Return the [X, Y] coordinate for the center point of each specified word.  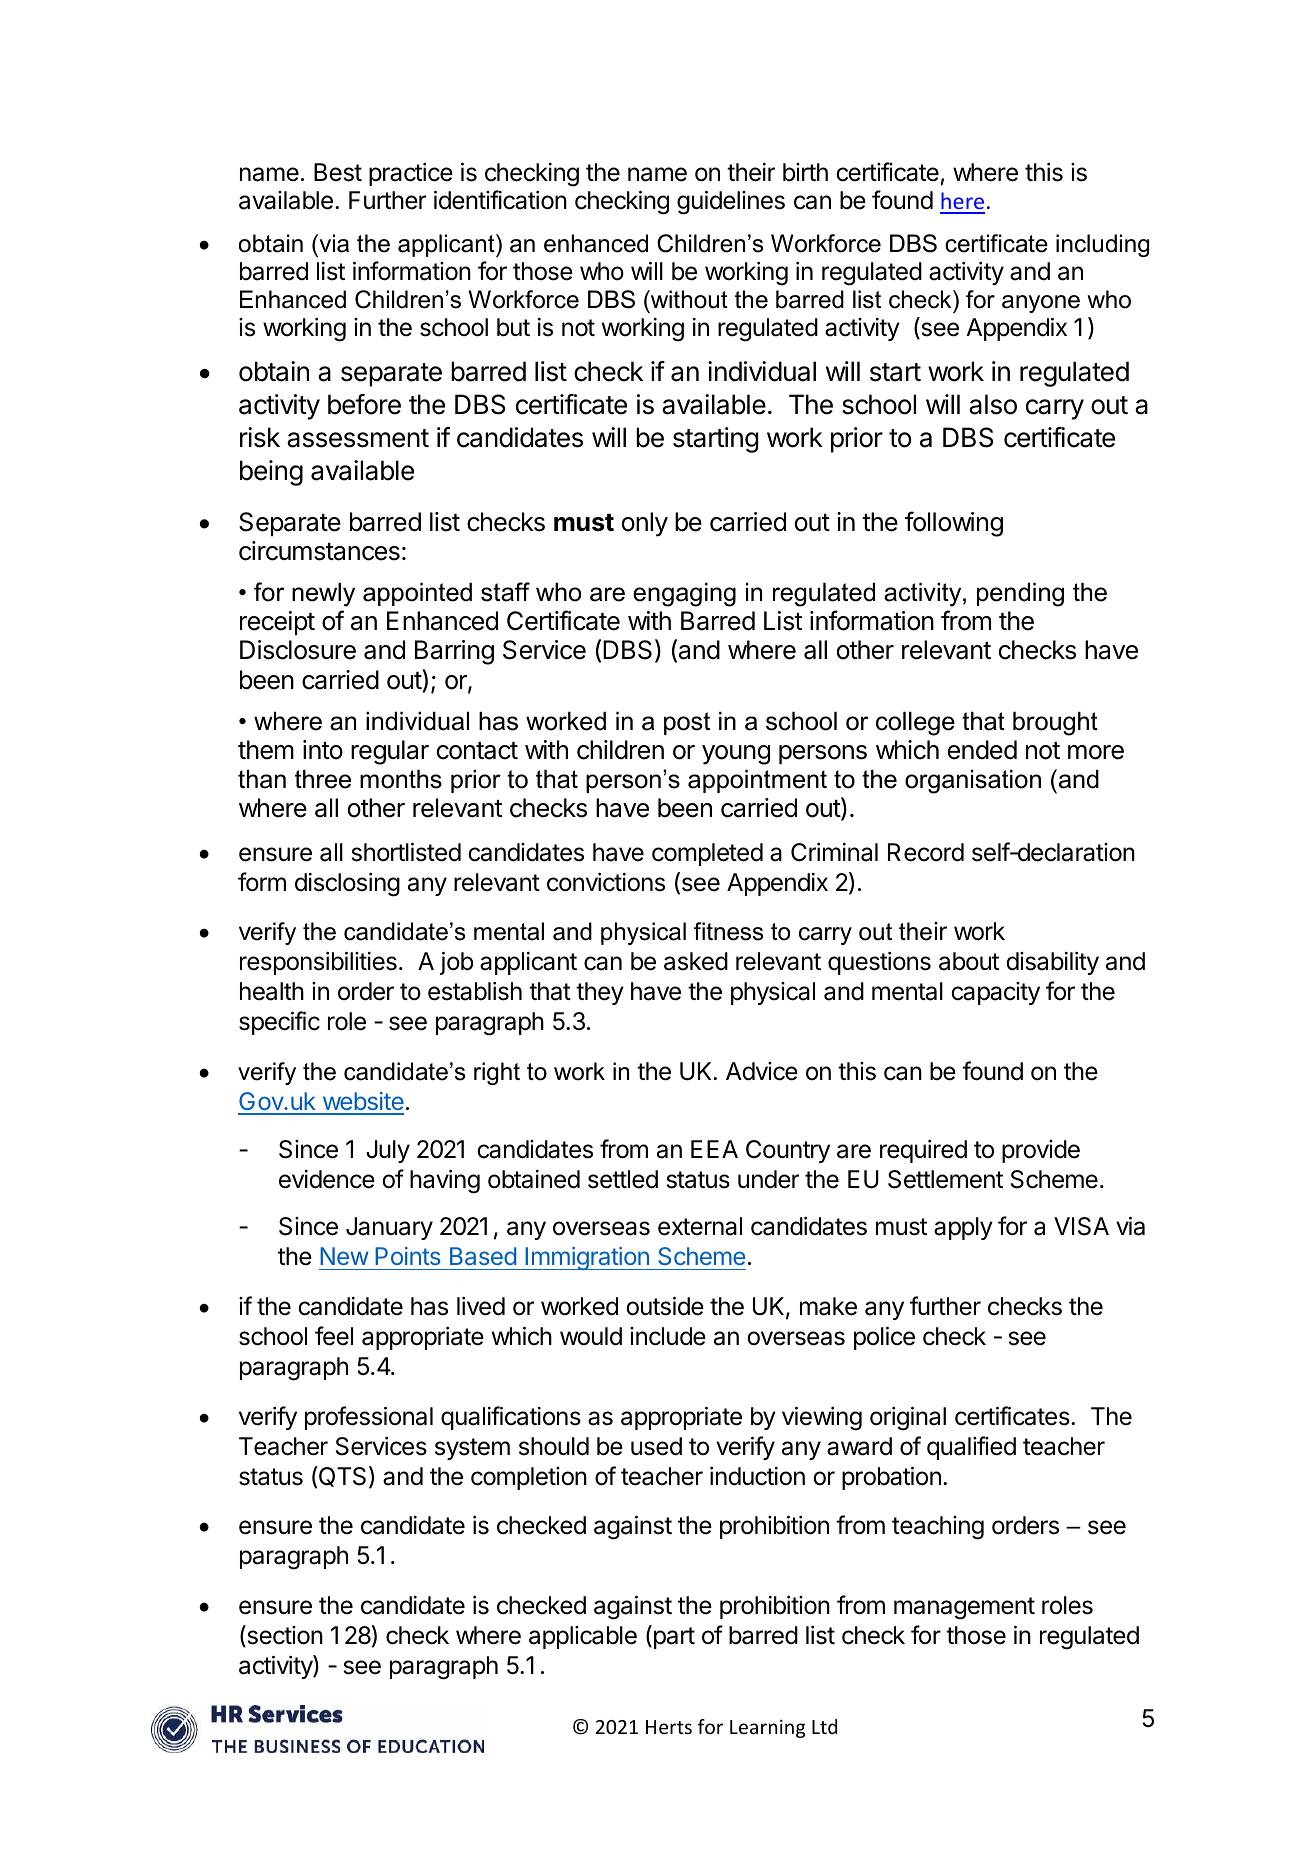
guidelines [731, 202]
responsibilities [318, 963]
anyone [1041, 304]
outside [665, 1306]
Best [338, 172]
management [964, 1608]
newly [323, 595]
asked [696, 961]
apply [963, 1228]
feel [334, 1336]
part [673, 1638]
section [284, 1636]
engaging [684, 595]
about [969, 961]
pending [1020, 595]
